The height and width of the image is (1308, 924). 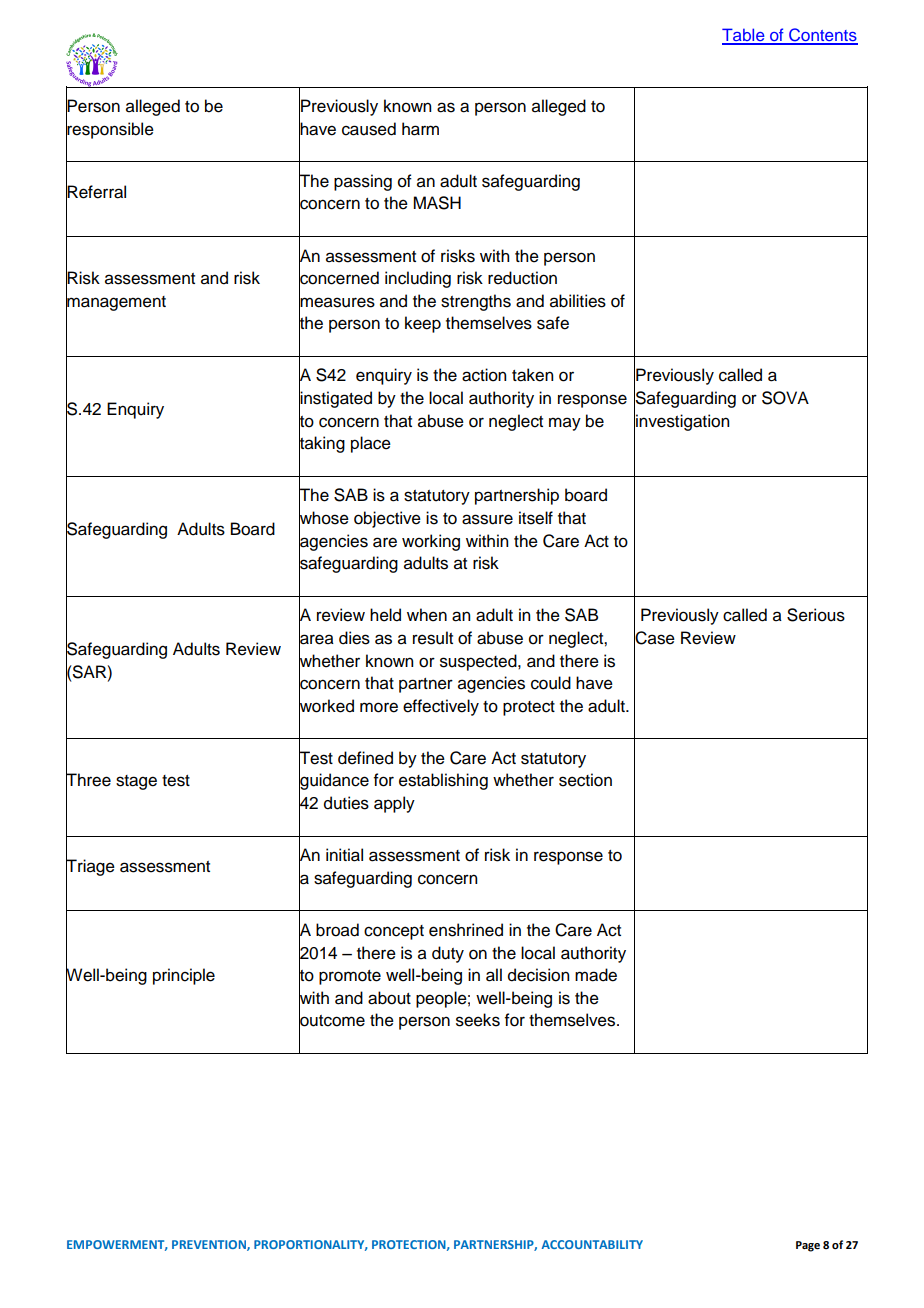 I want to click on harm, so click(x=420, y=129).
